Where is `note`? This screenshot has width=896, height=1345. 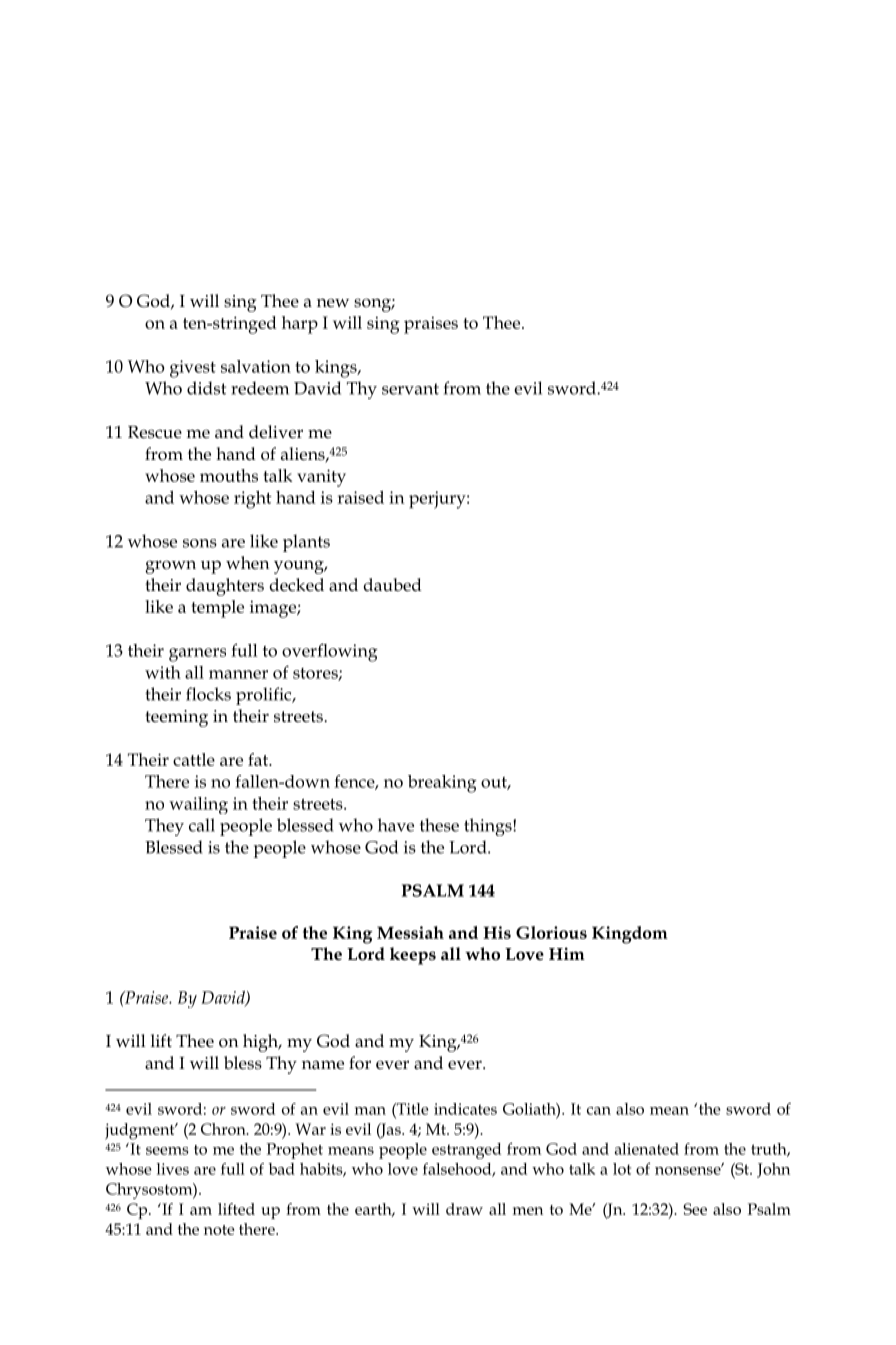 note is located at coordinates (219, 1230).
